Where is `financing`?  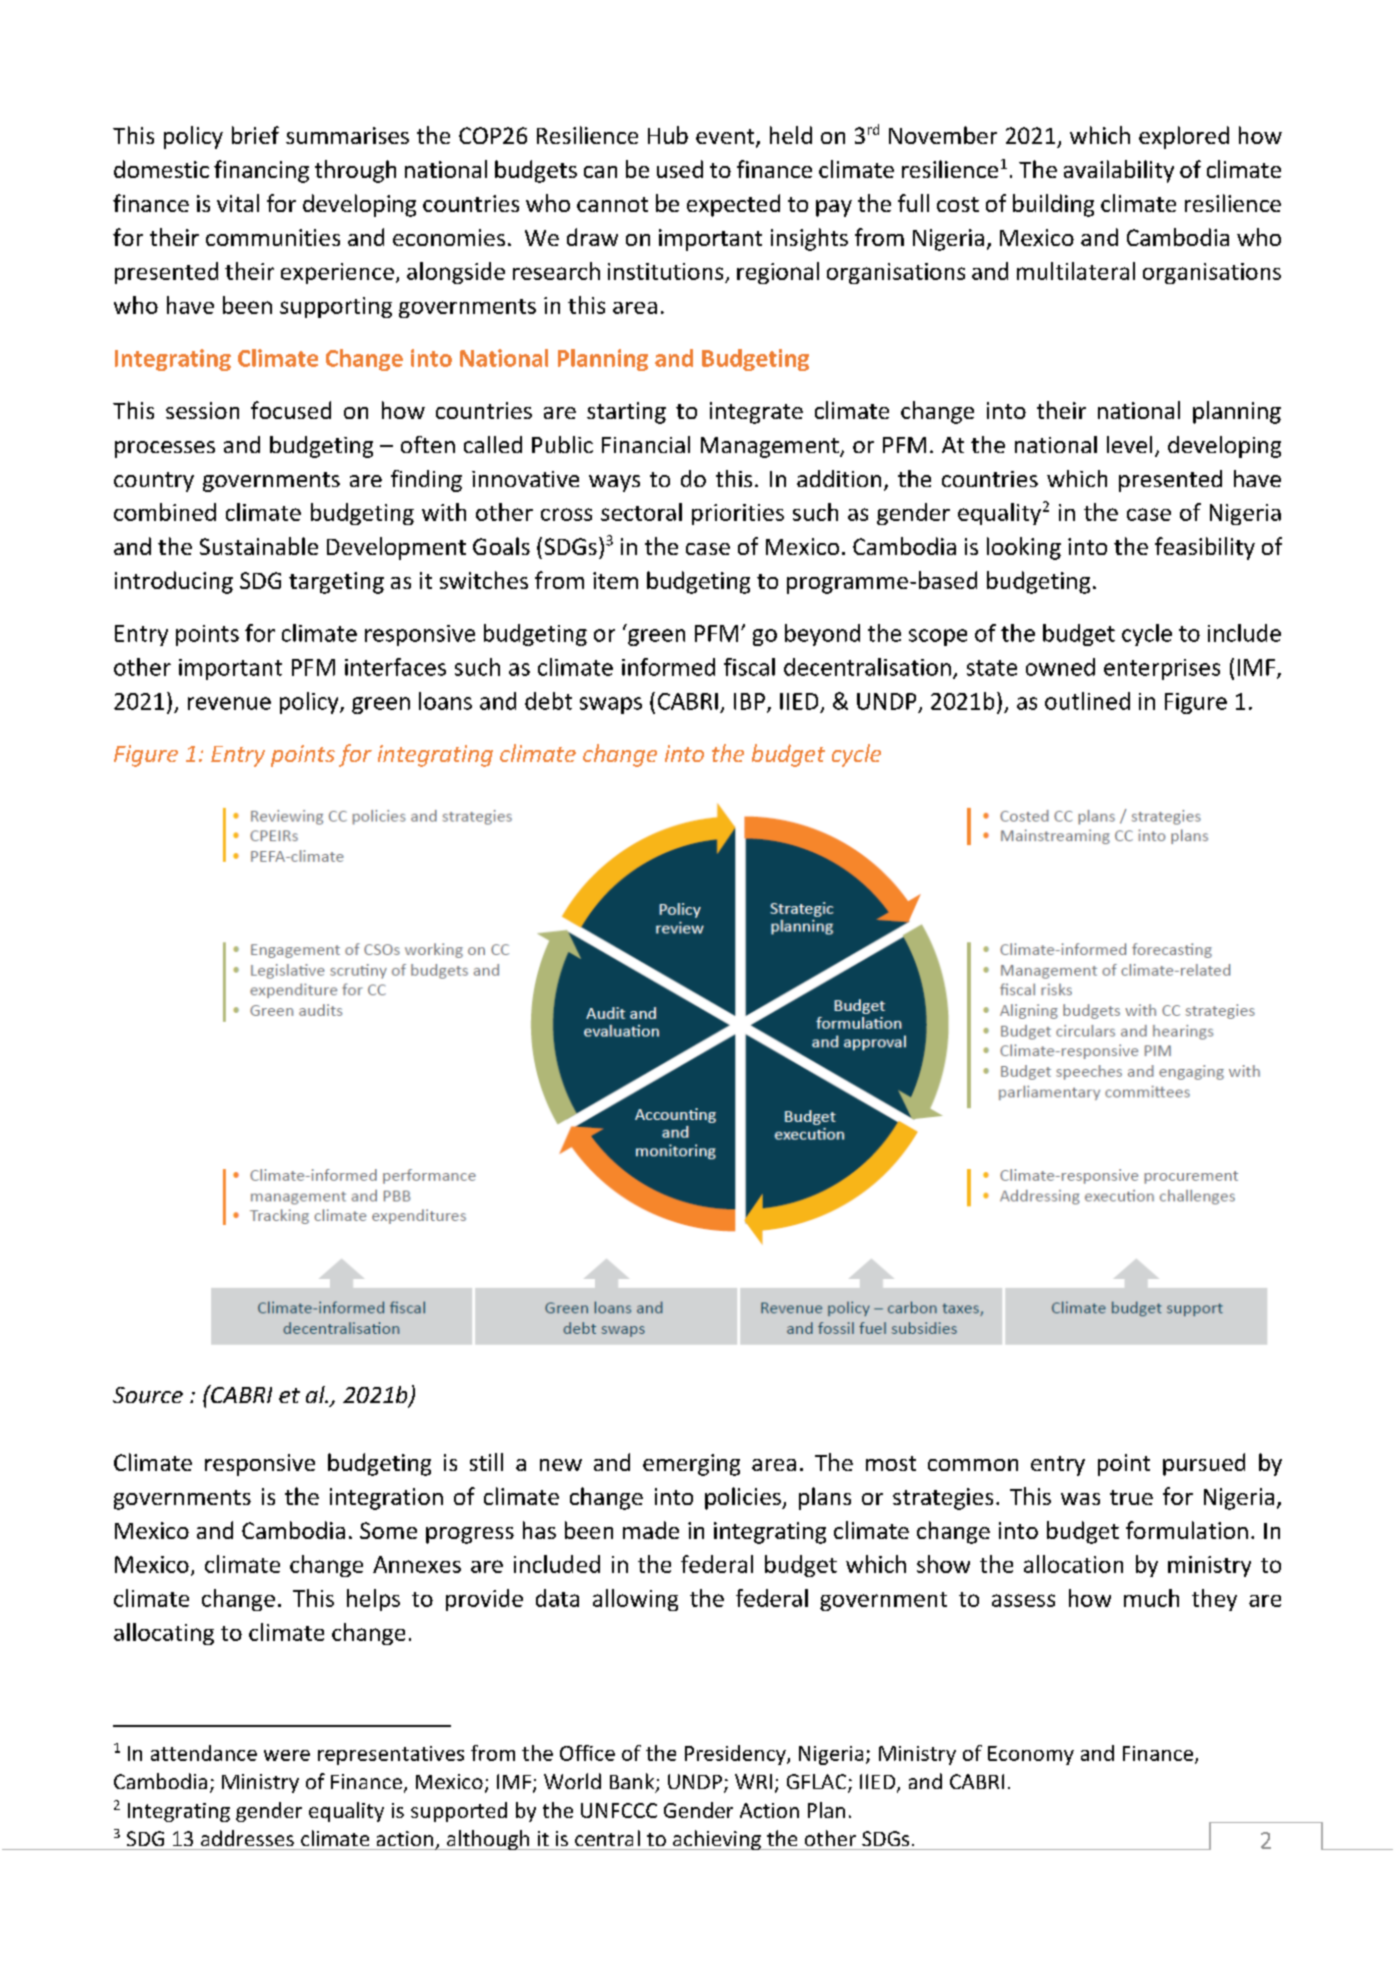
financing is located at coordinates (261, 171).
